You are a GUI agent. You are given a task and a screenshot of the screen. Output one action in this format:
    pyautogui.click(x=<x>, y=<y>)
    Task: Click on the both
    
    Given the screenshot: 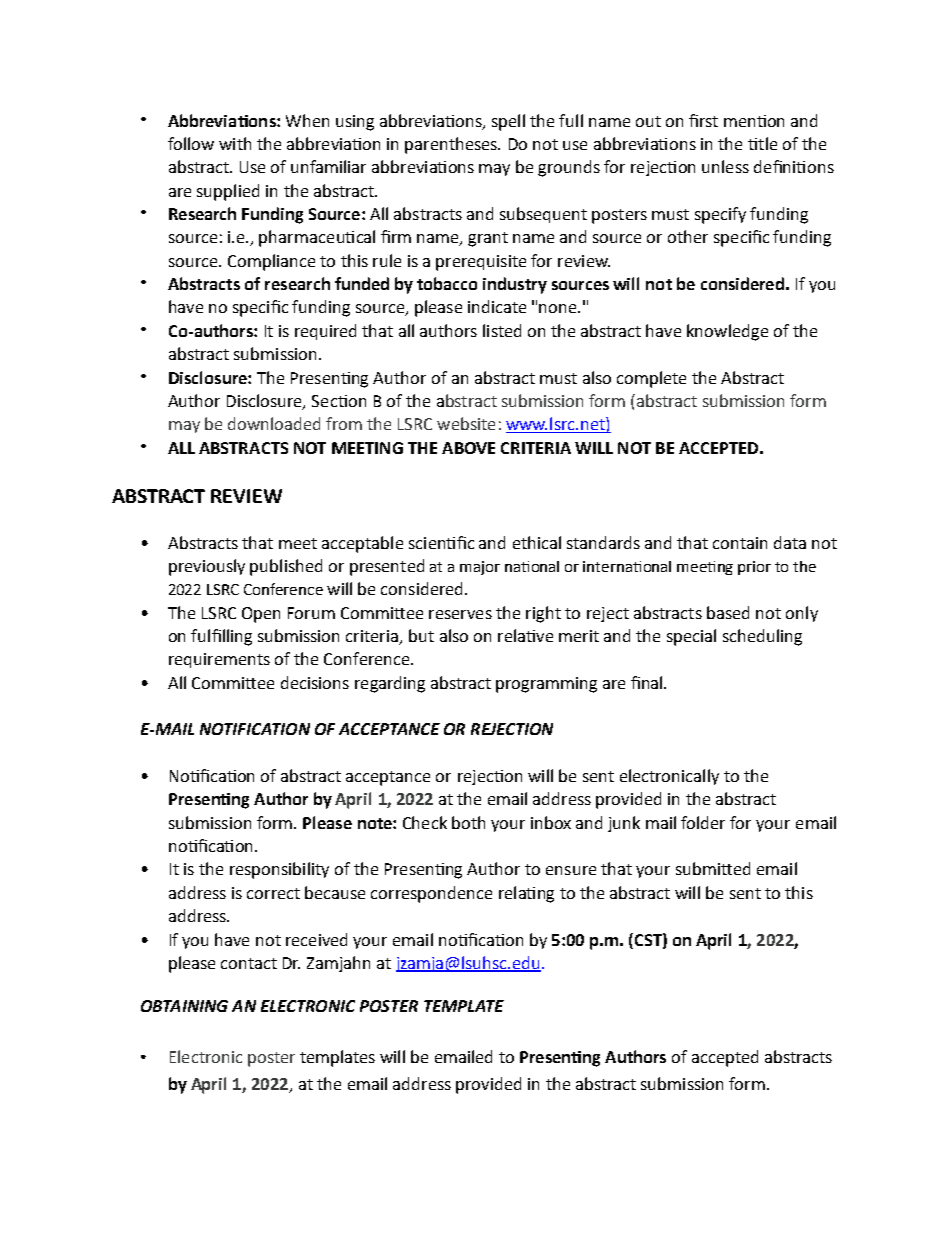 What is the action you would take?
    pyautogui.click(x=468, y=822)
